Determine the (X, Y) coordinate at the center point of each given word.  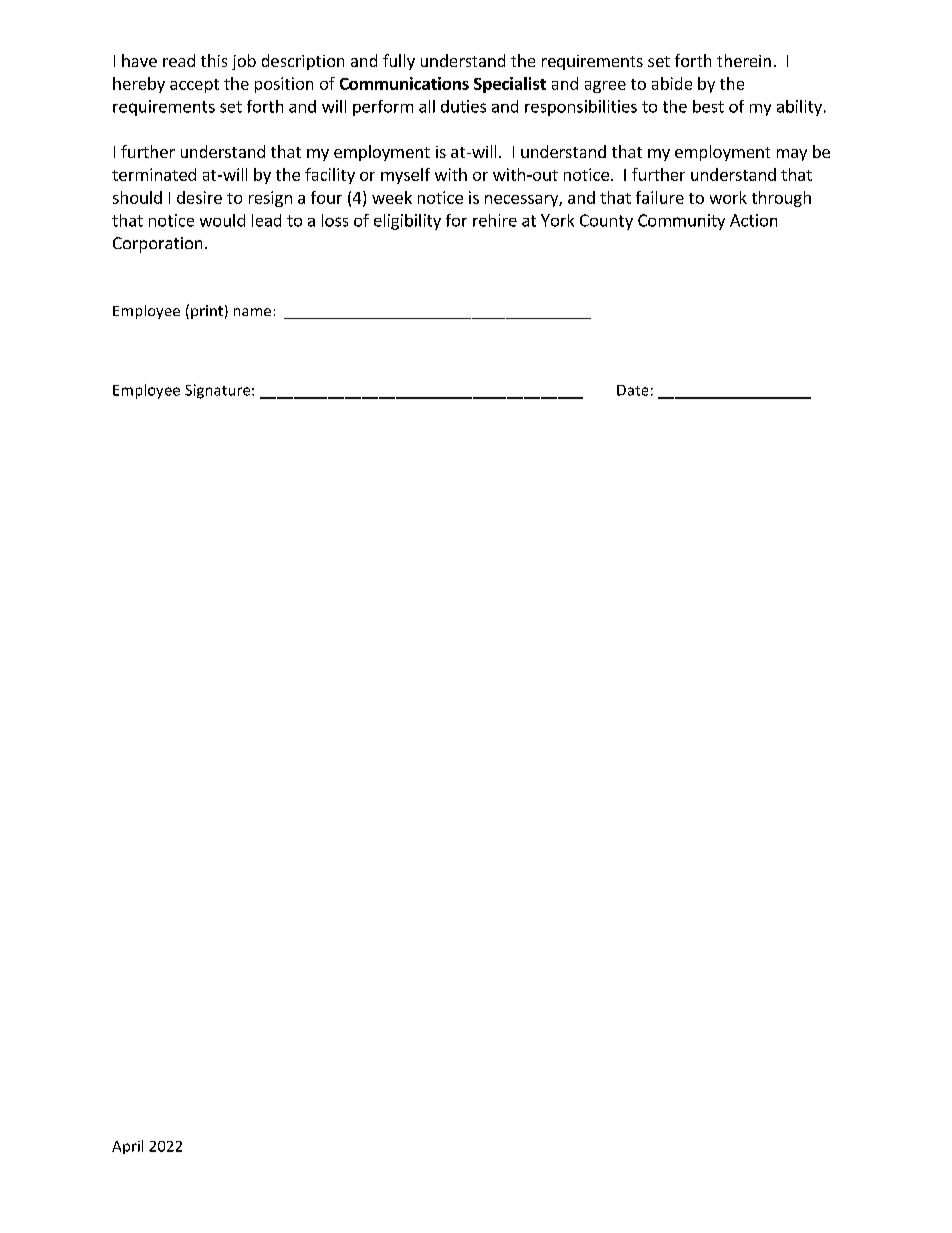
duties (463, 106)
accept (194, 86)
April (127, 1147)
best (708, 106)
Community (681, 222)
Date (632, 390)
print (207, 312)
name (252, 312)
